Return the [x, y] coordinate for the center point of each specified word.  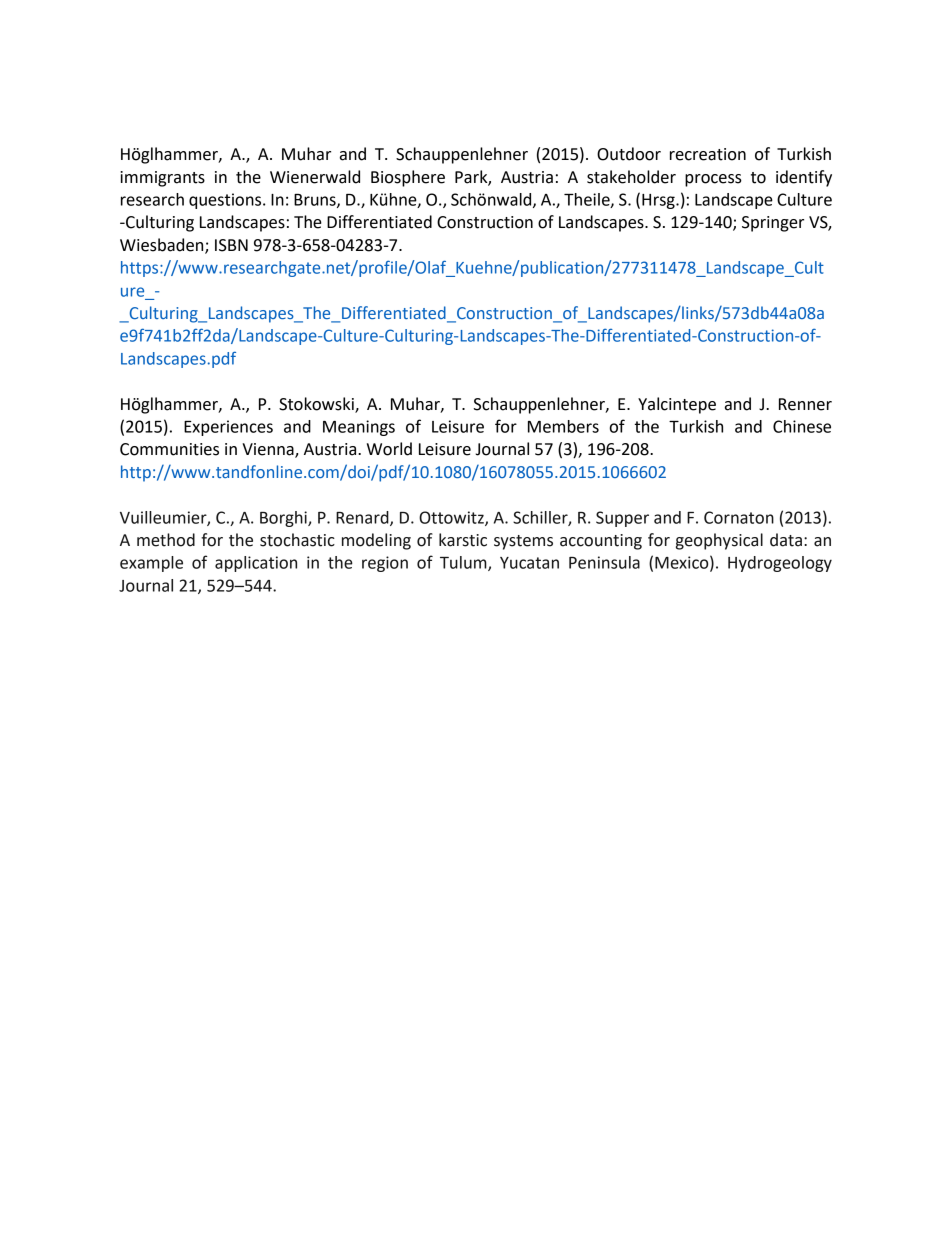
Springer [773, 224]
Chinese [802, 426]
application [256, 564]
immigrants [162, 179]
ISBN [231, 245]
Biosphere [408, 178]
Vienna [269, 450]
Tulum [464, 563]
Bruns [316, 201]
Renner [805, 404]
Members [563, 426]
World [389, 449]
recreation [708, 154]
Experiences [228, 428]
